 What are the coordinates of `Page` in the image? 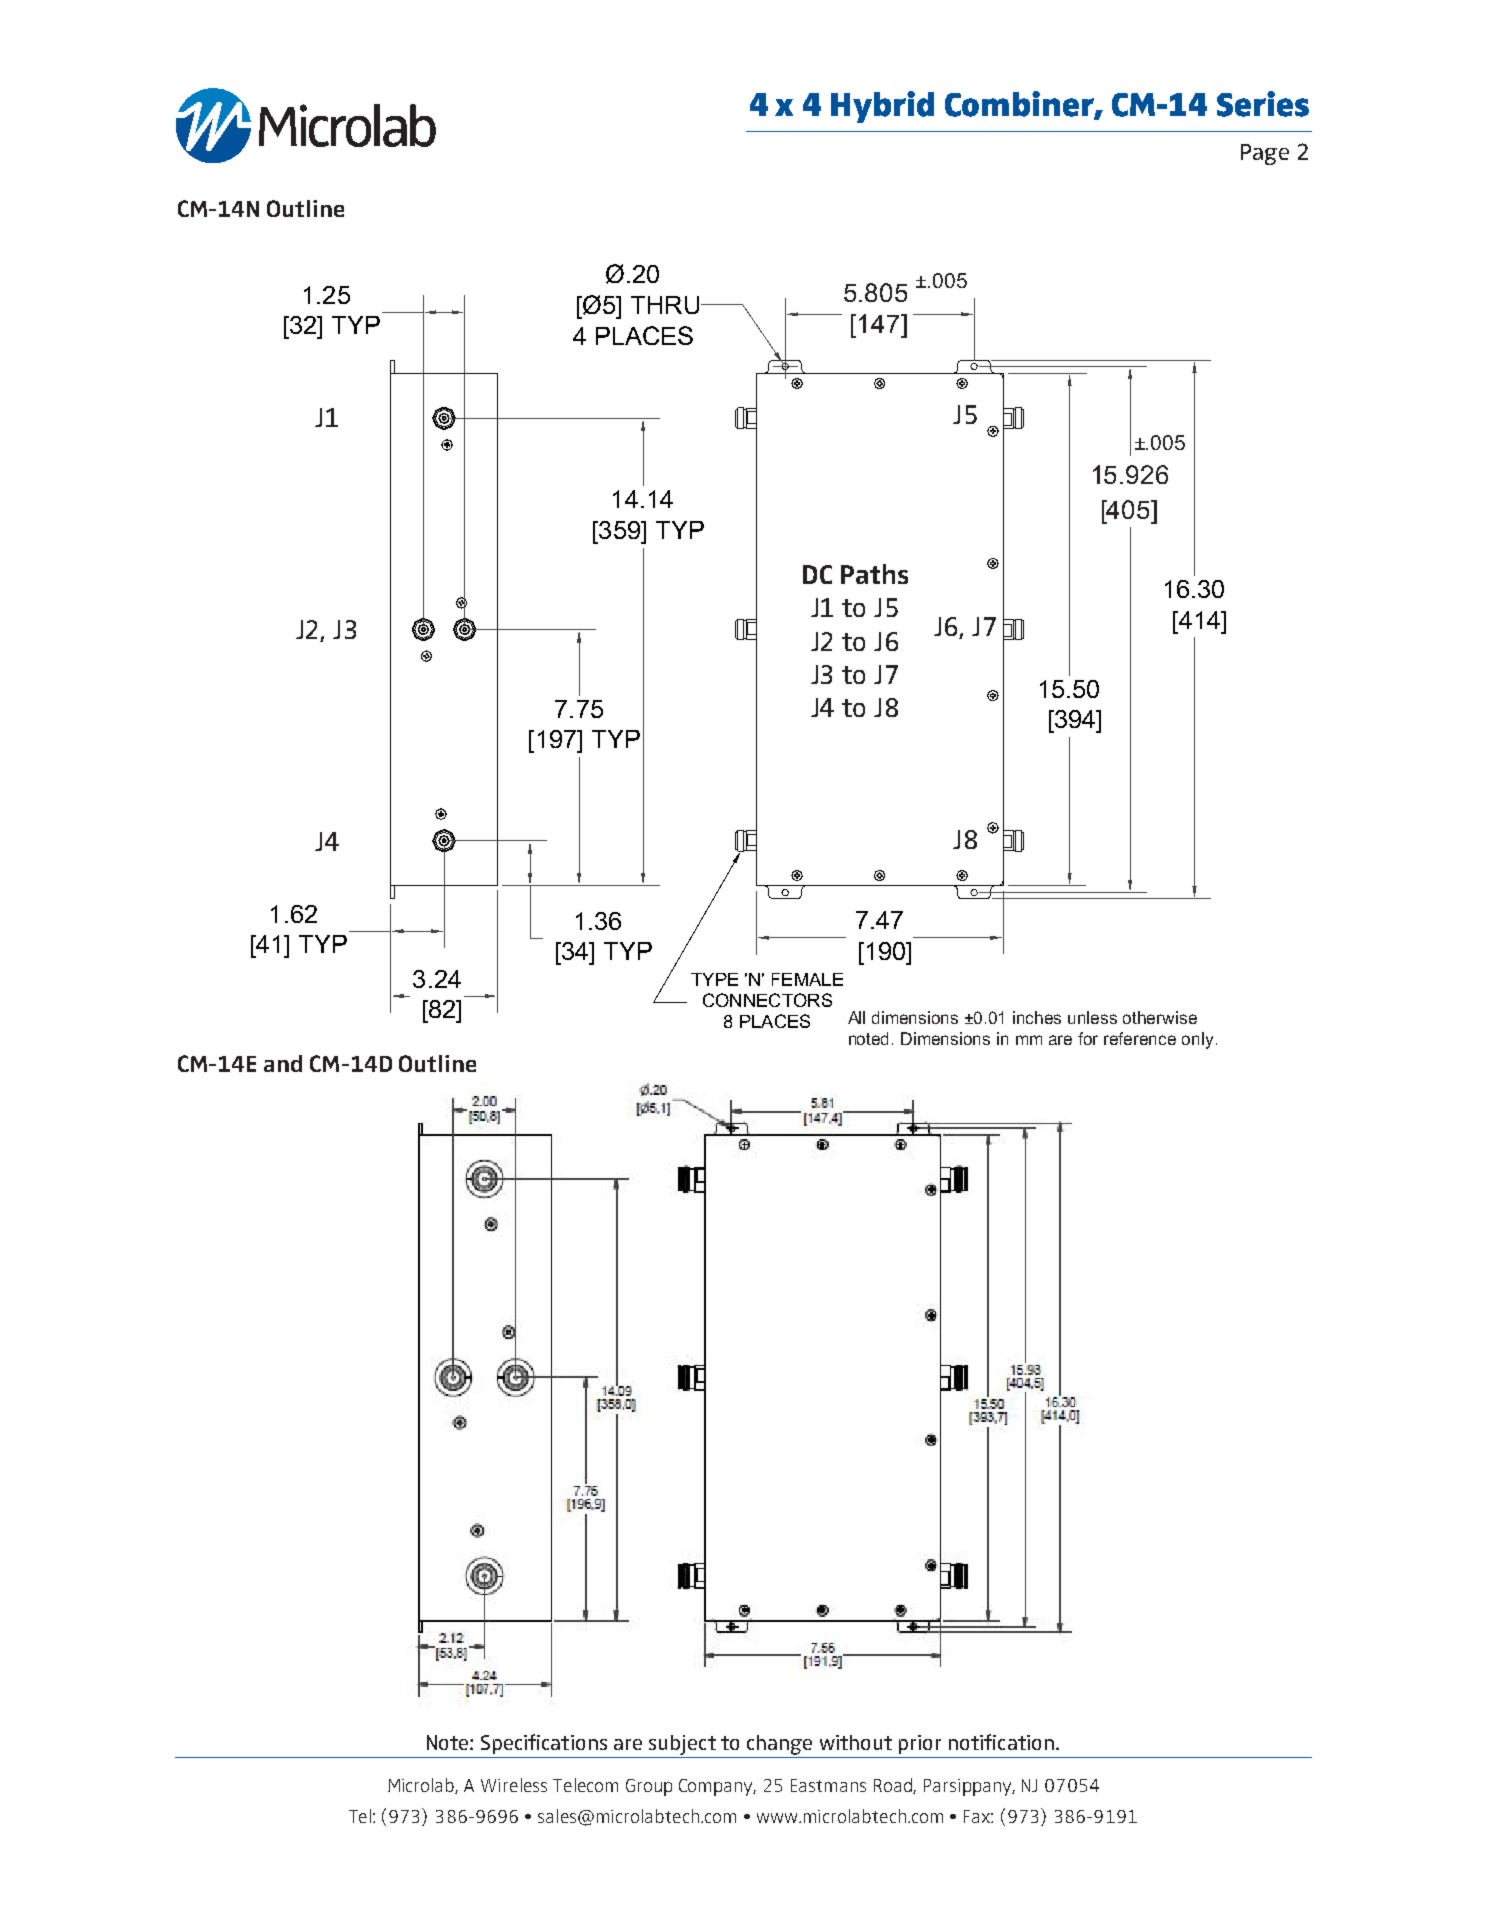 It's located at (1265, 154).
